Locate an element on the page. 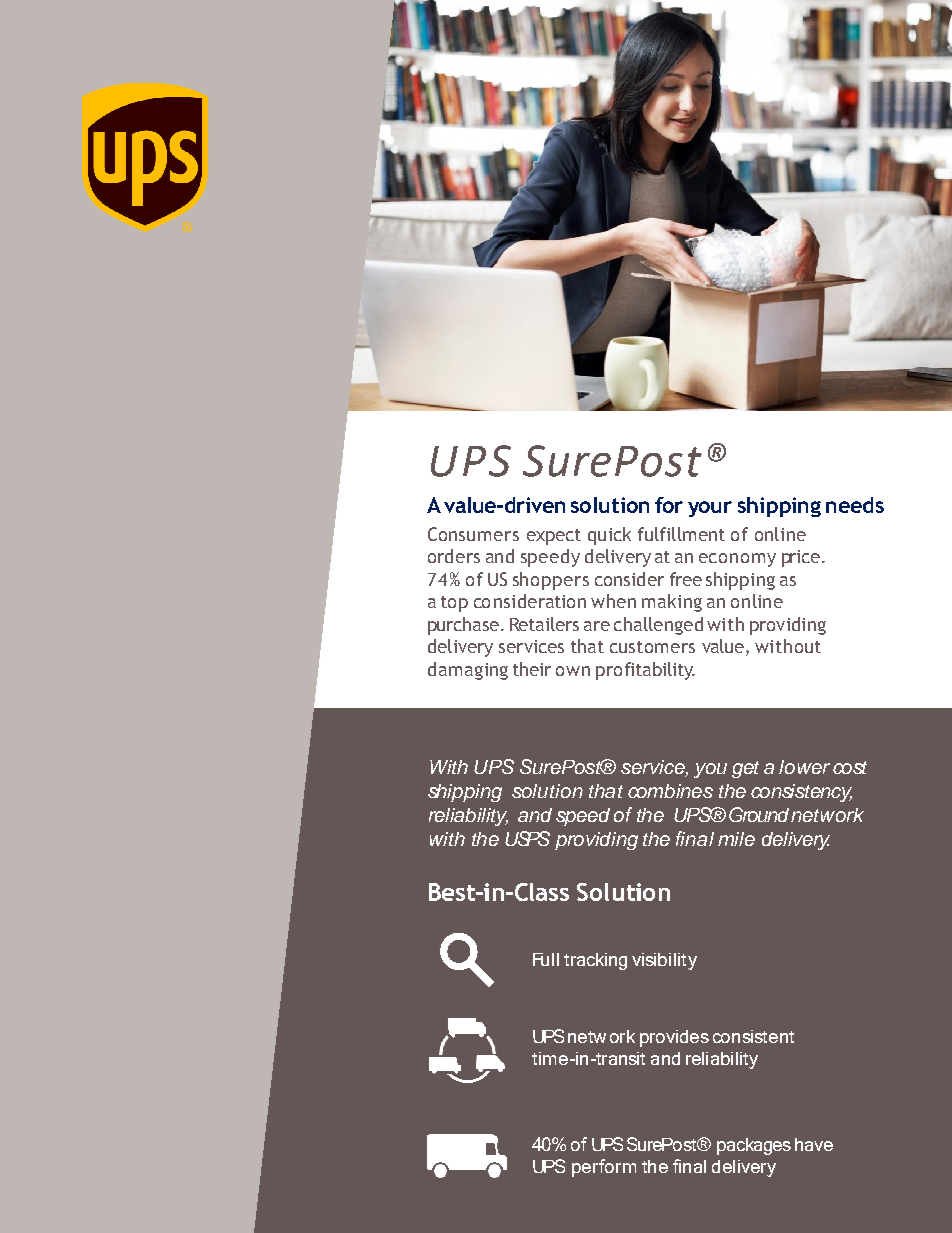  perform is located at coordinates (604, 1168).
